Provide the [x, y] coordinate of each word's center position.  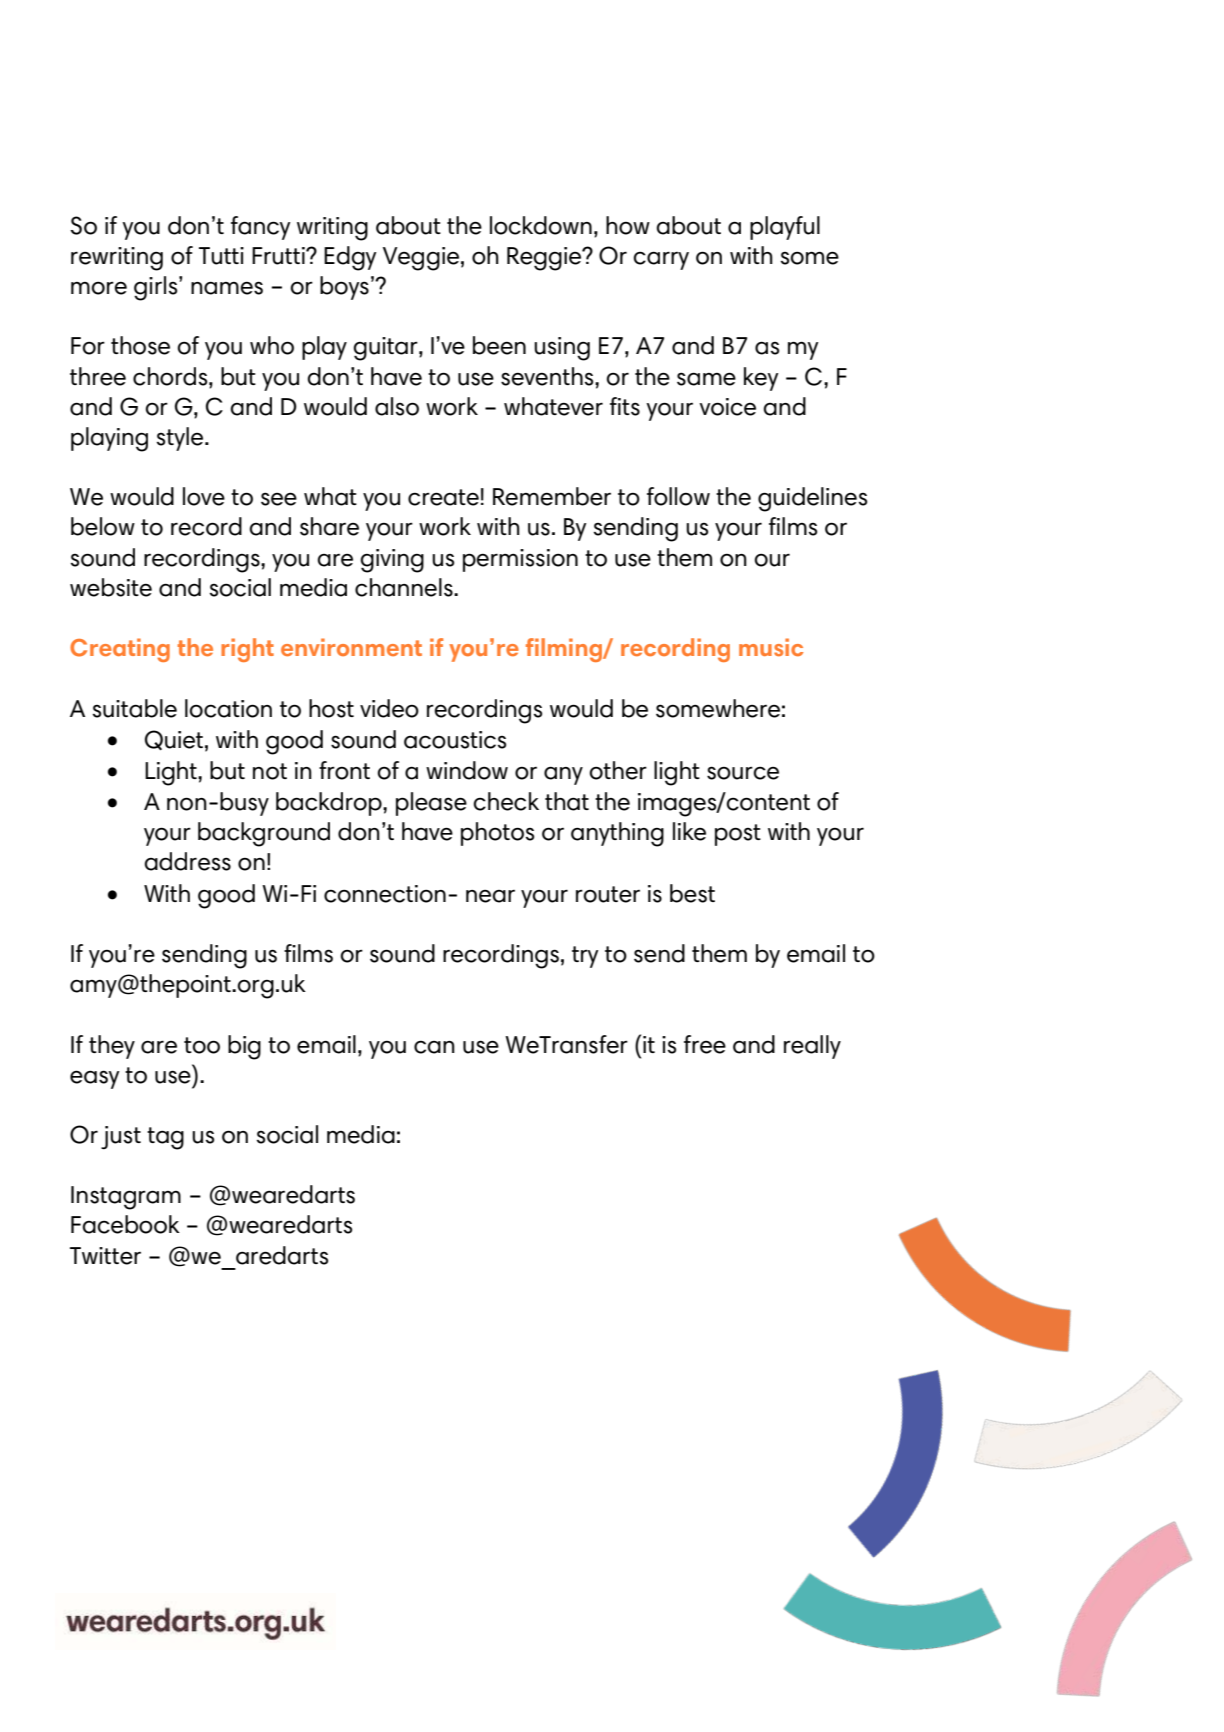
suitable [135, 708]
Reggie [545, 259]
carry [661, 260]
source [743, 773]
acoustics [455, 740]
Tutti [221, 256]
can [434, 1047]
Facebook [125, 1224]
